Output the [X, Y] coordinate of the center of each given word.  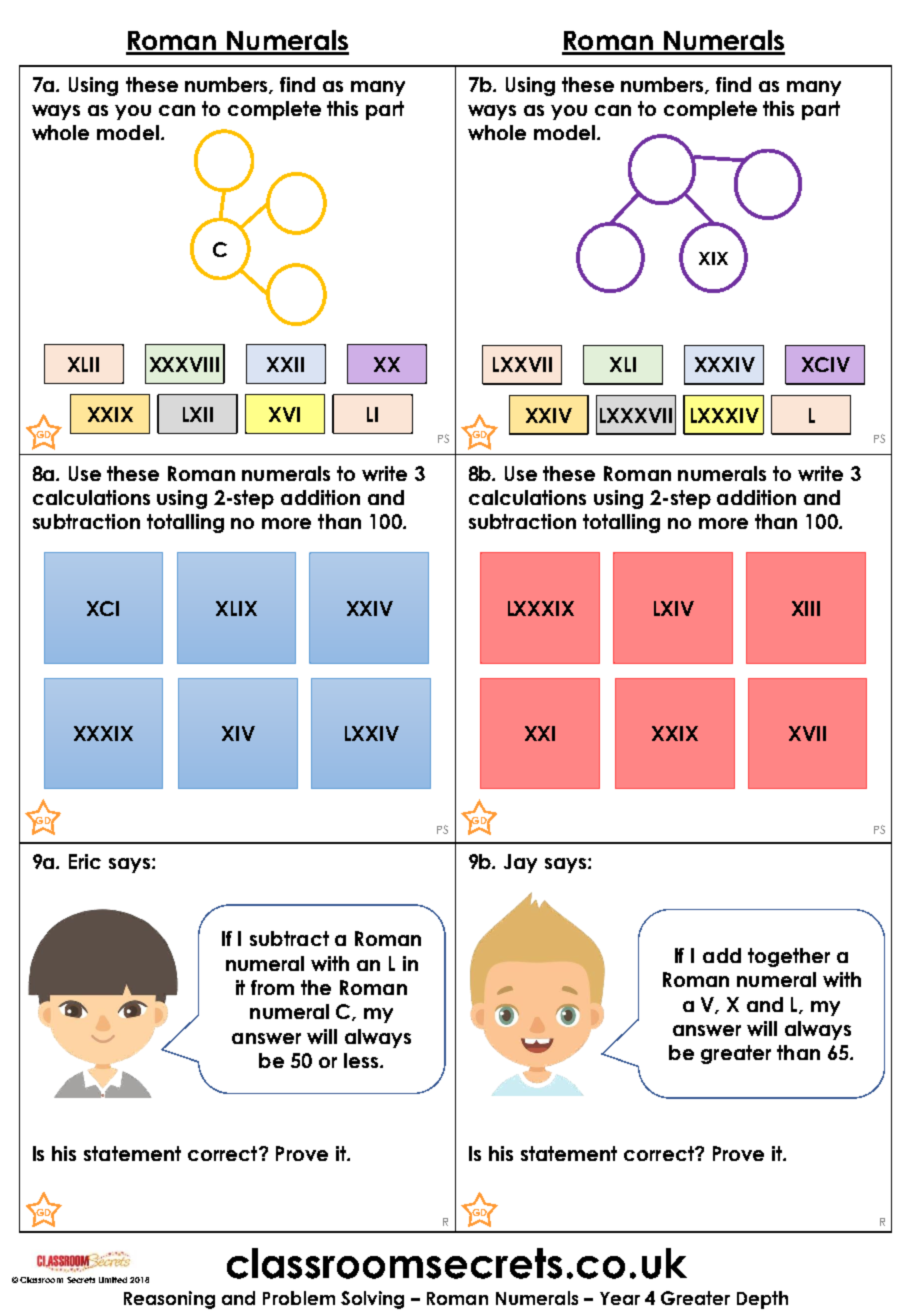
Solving [372, 1300]
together [789, 957]
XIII [806, 608]
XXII [285, 364]
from [272, 987]
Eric [85, 861]
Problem [299, 1298]
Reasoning [169, 1300]
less [362, 1060]
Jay [520, 863]
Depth [762, 1300]
